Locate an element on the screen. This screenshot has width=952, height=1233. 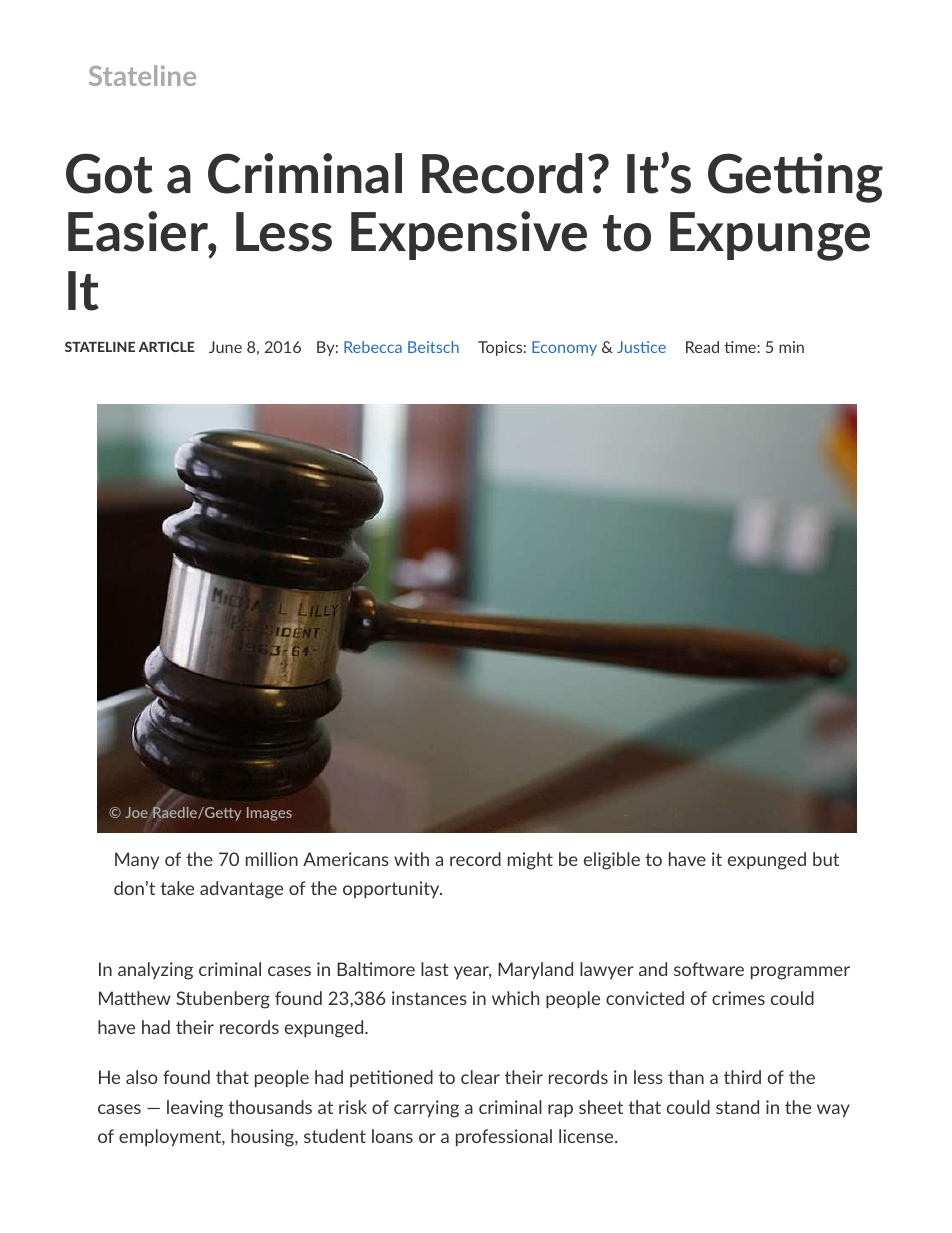
eligible is located at coordinates (612, 861).
